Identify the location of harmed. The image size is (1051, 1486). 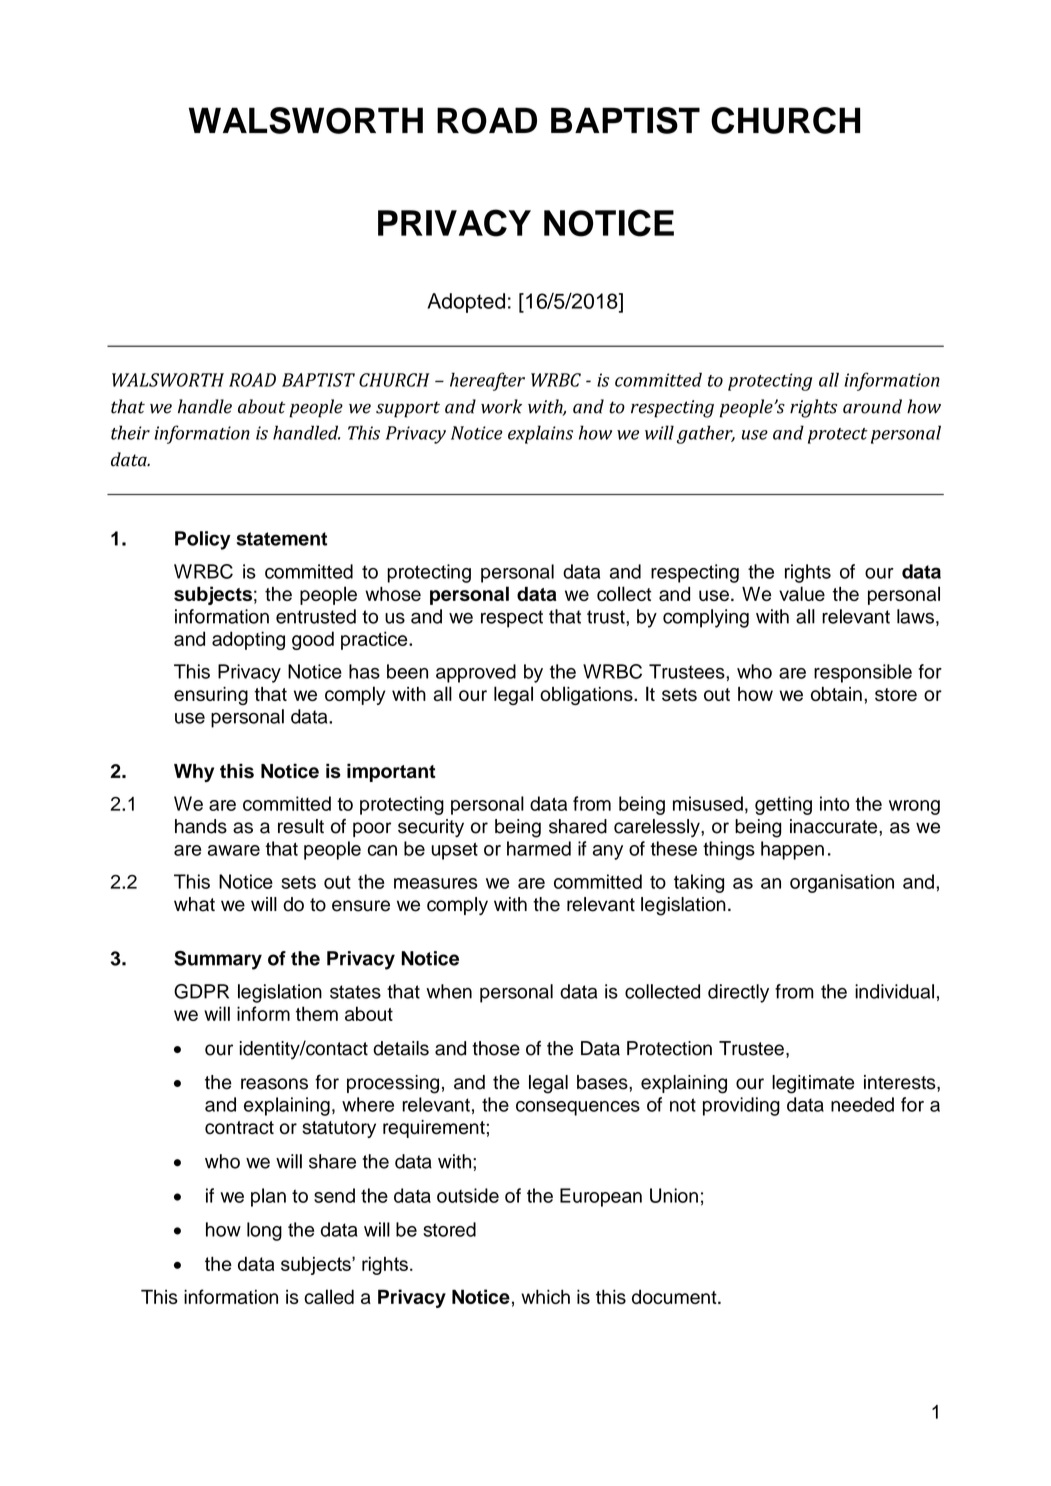
(539, 848).
